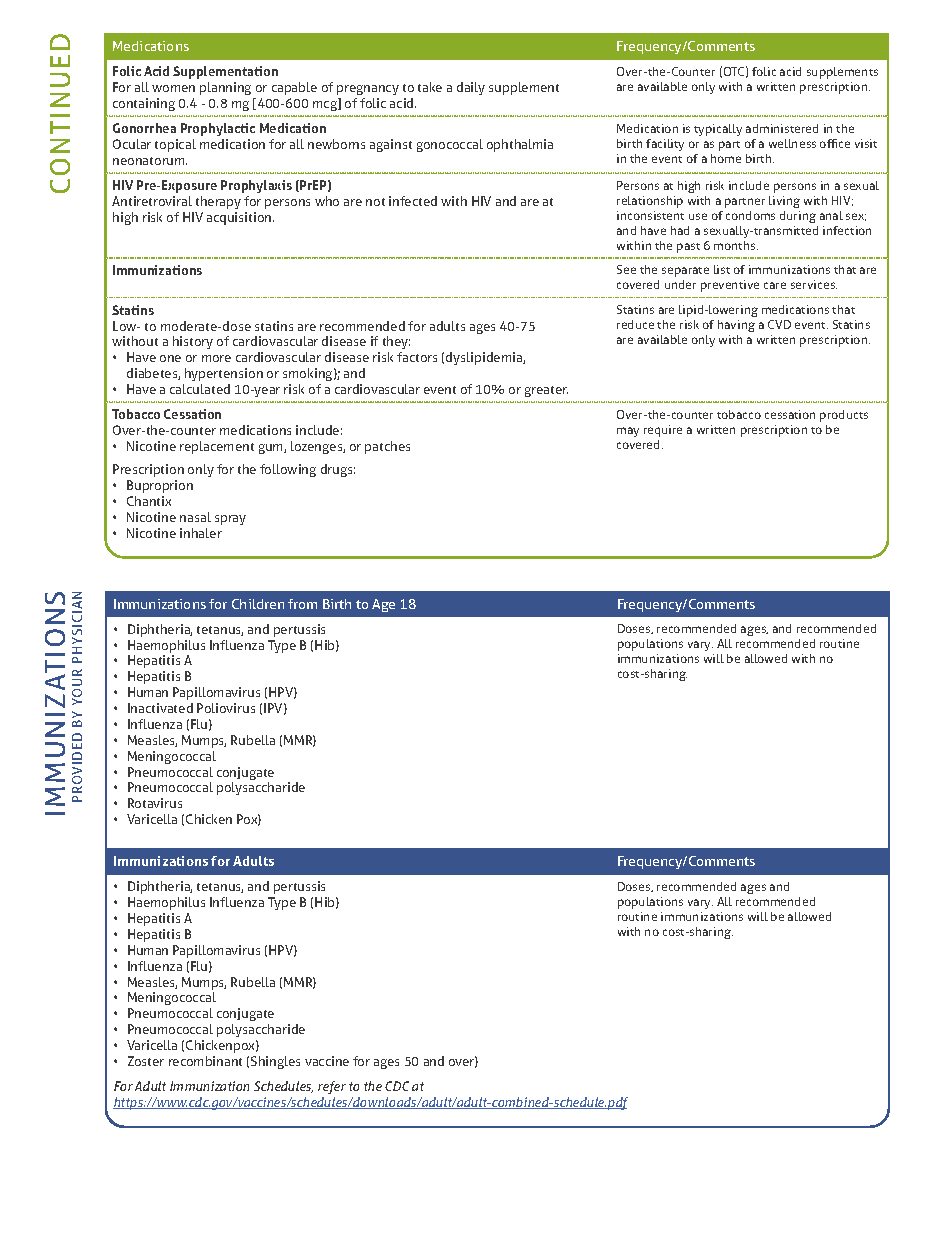  What do you see at coordinates (546, 391) in the image?
I see `greater` at bounding box center [546, 391].
